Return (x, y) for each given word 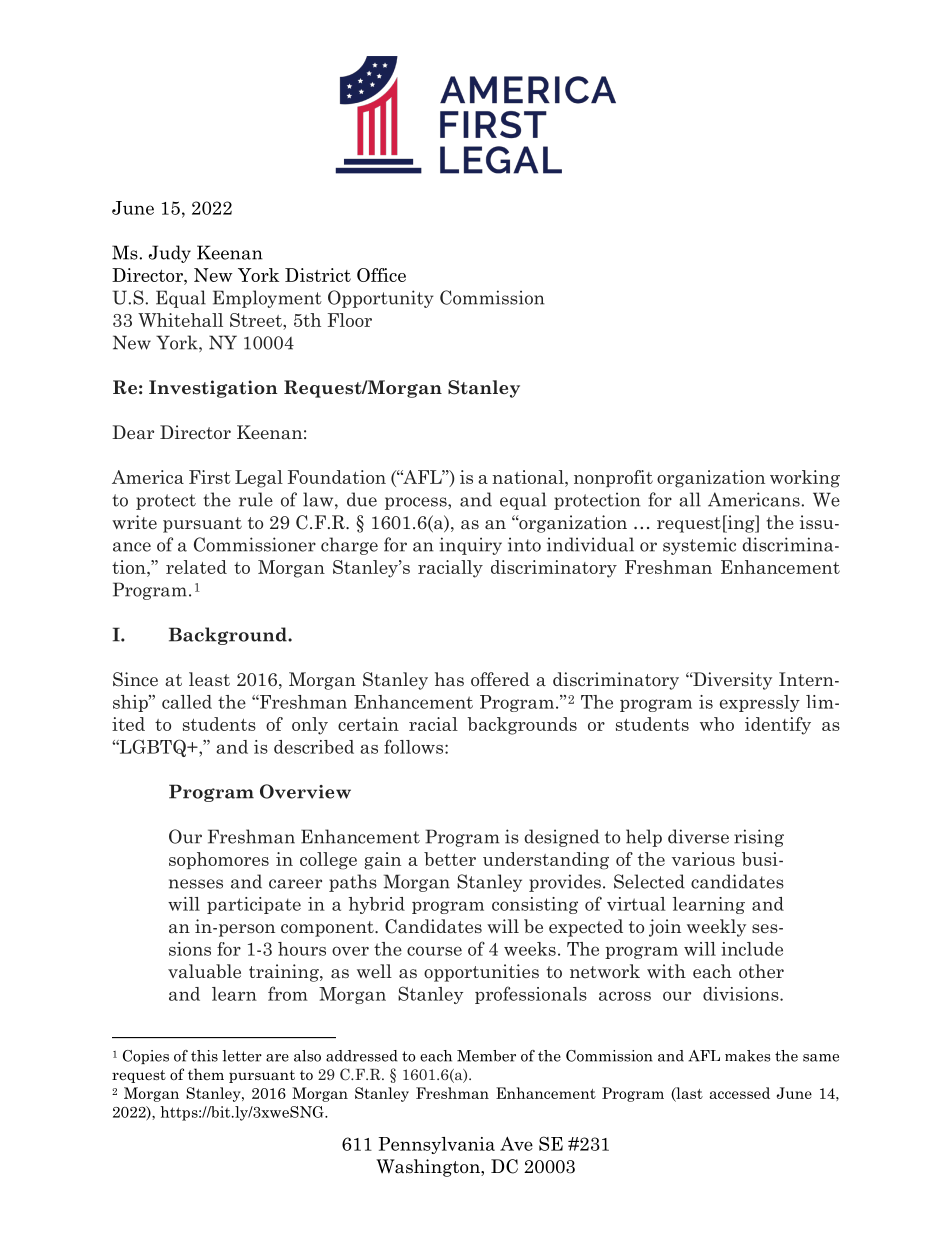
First (209, 477)
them (206, 1074)
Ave (516, 1144)
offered (500, 679)
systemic (699, 546)
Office (381, 275)
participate (254, 905)
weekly (716, 928)
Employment (267, 299)
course (434, 951)
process (417, 503)
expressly (760, 703)
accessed (740, 1093)
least (209, 679)
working (805, 479)
